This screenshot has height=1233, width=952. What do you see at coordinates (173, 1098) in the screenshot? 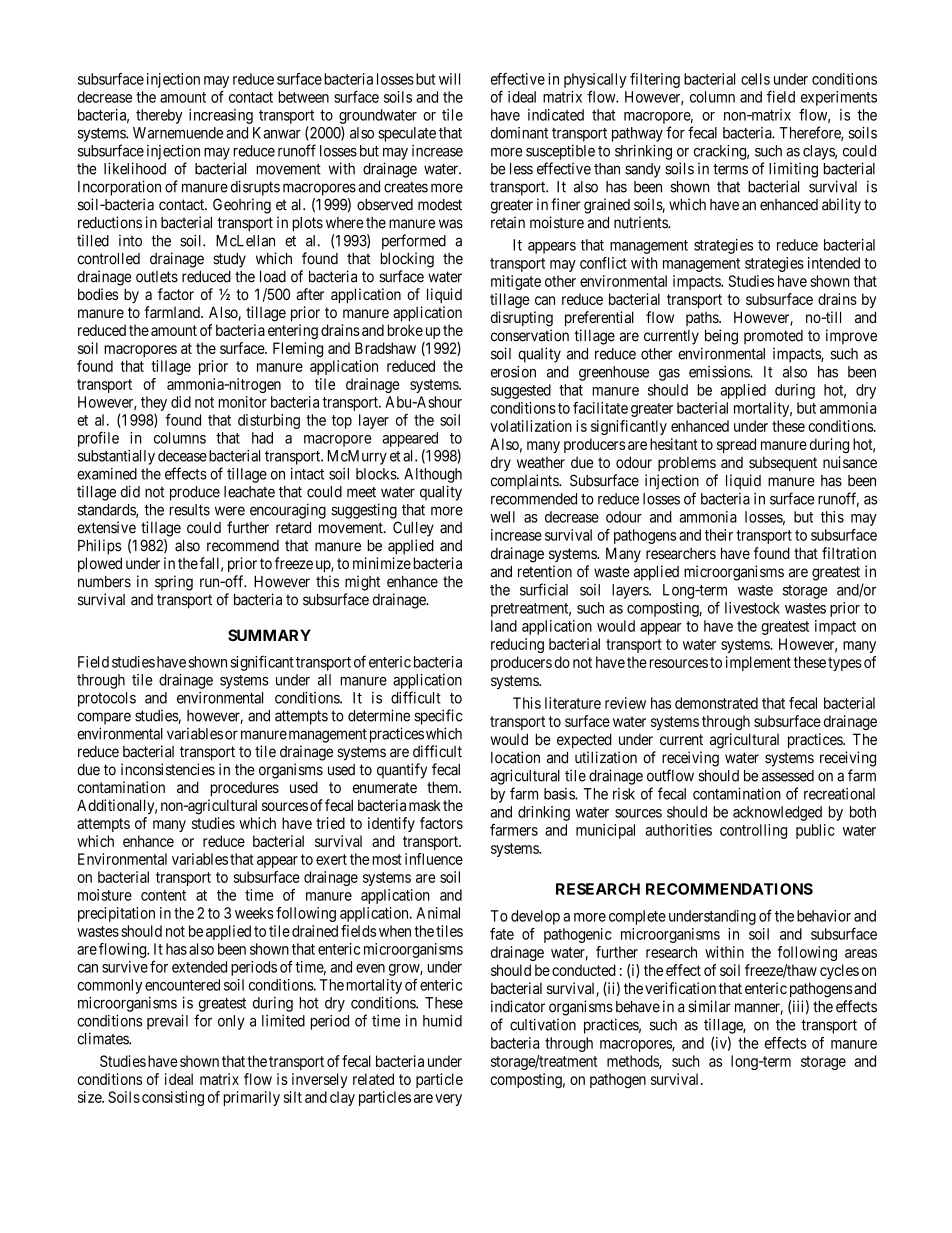
I see `consisting` at bounding box center [173, 1098].
